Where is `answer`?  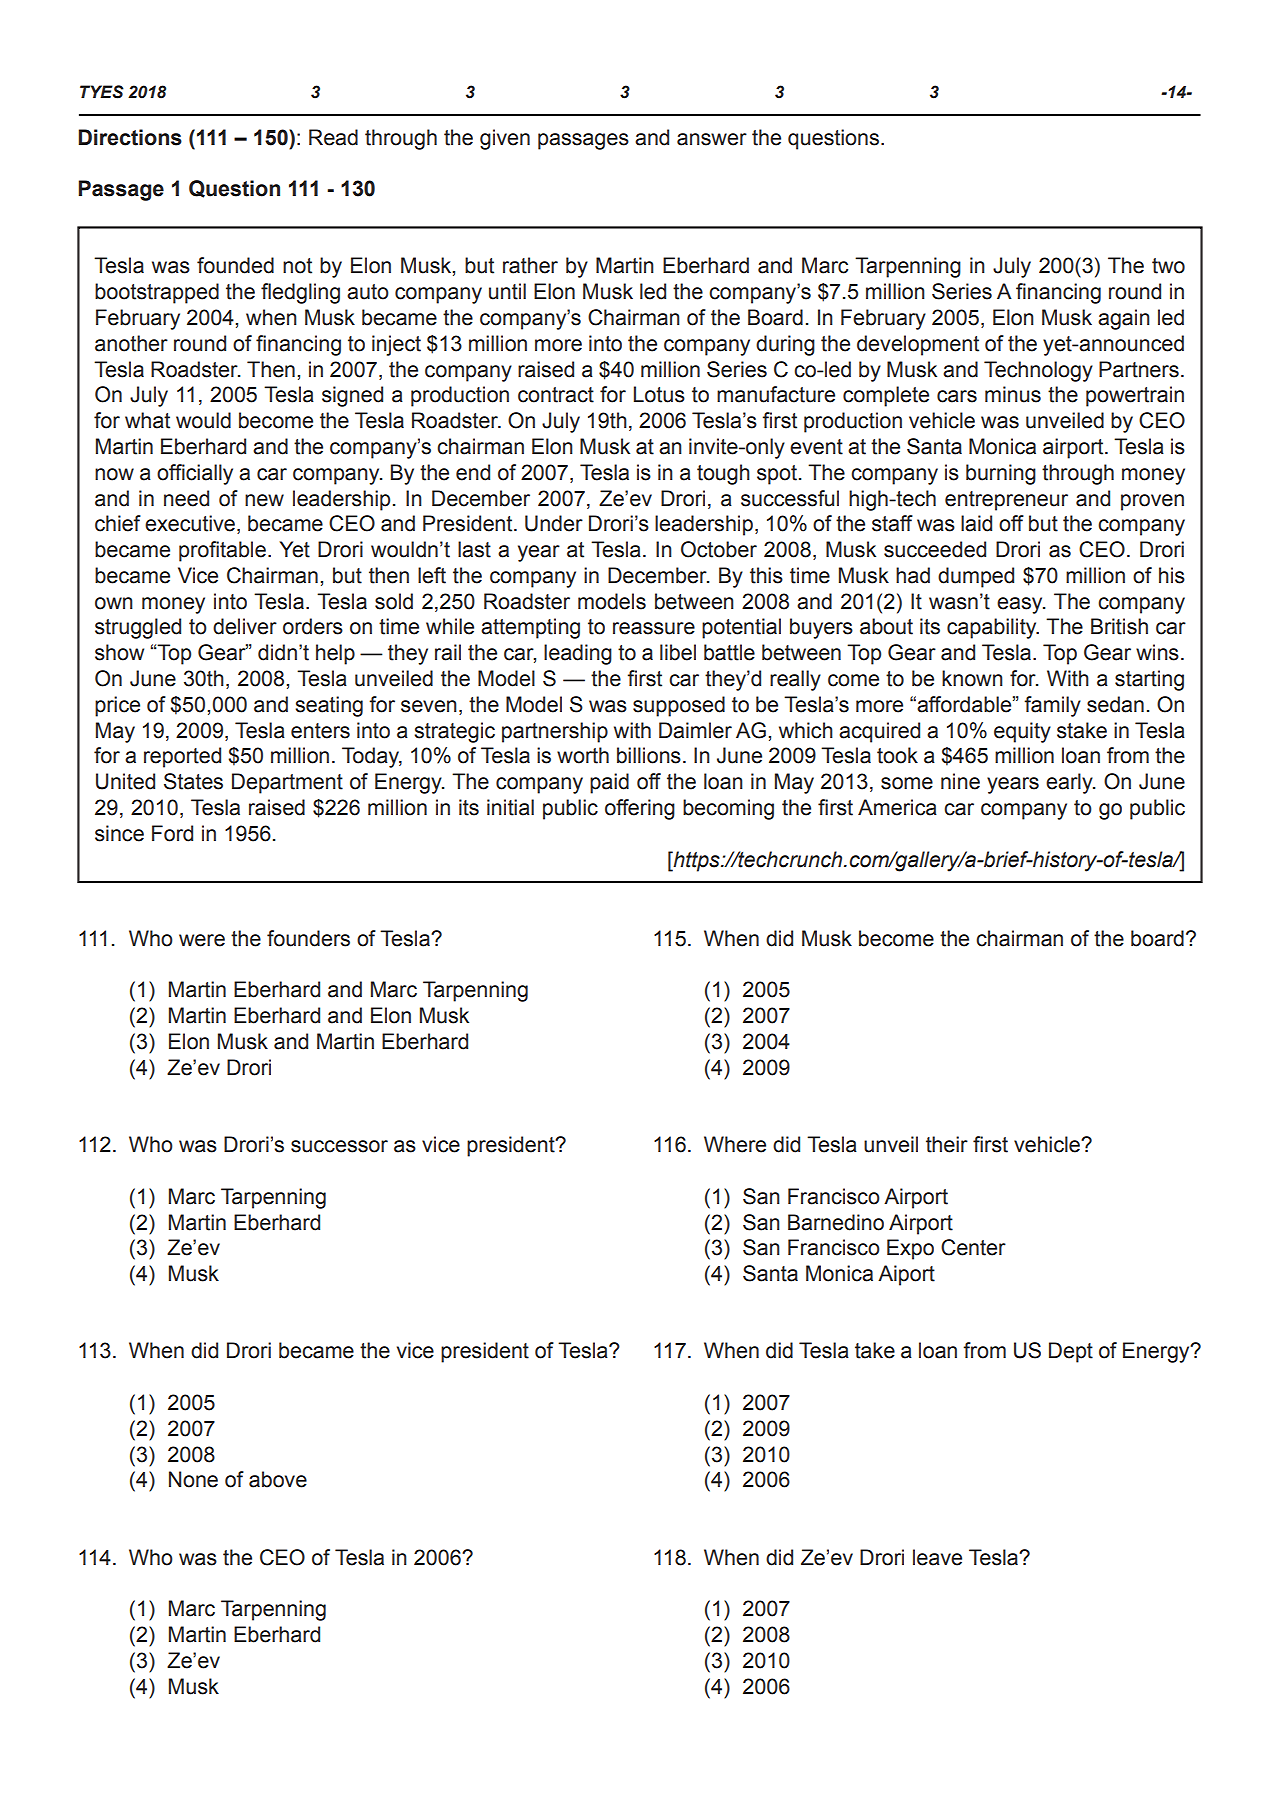
answer is located at coordinates (712, 139).
